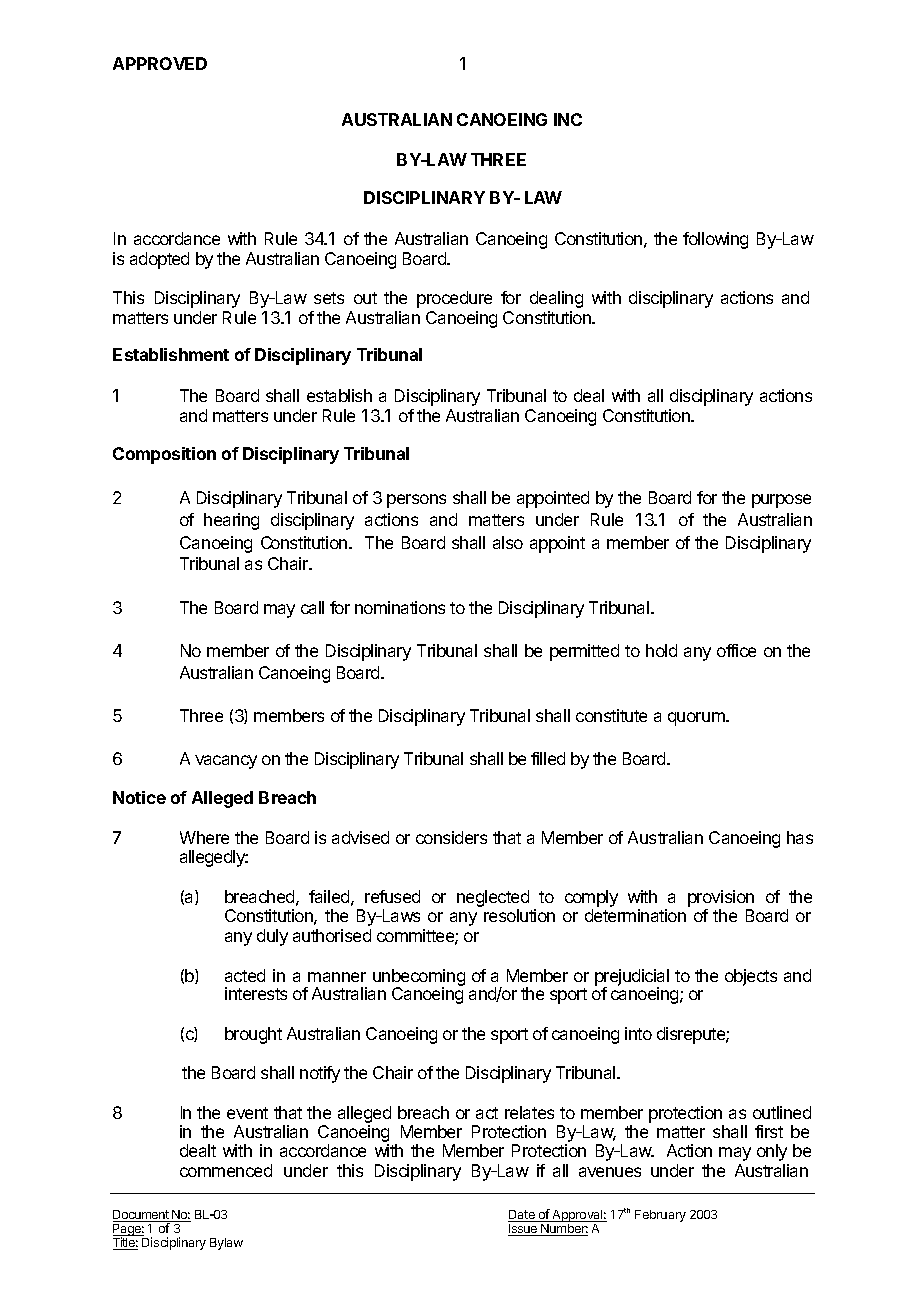 The width and height of the screenshot is (924, 1307). I want to click on INC, so click(568, 119).
